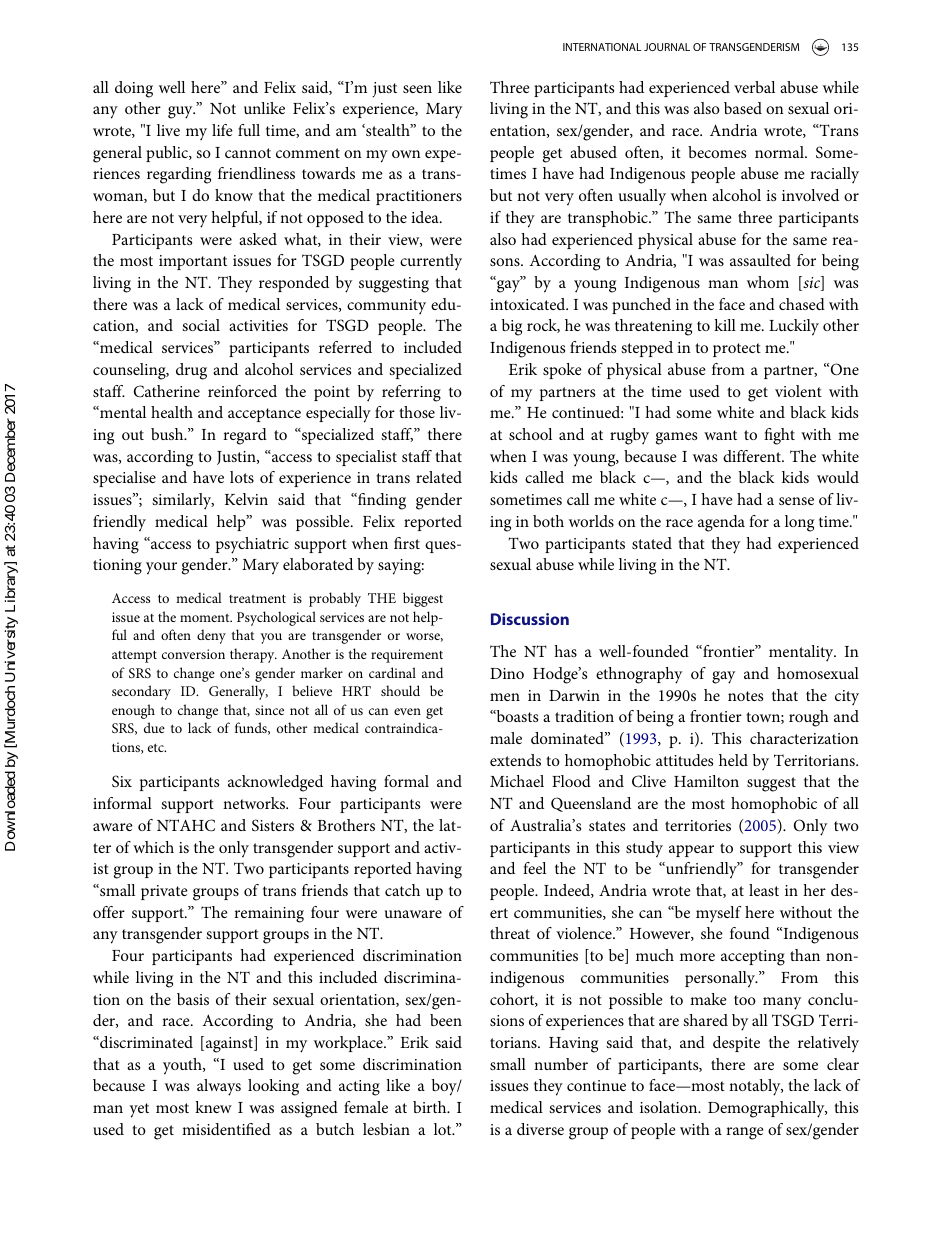 This document has height=1233, width=952. I want to click on biggest, so click(423, 599).
